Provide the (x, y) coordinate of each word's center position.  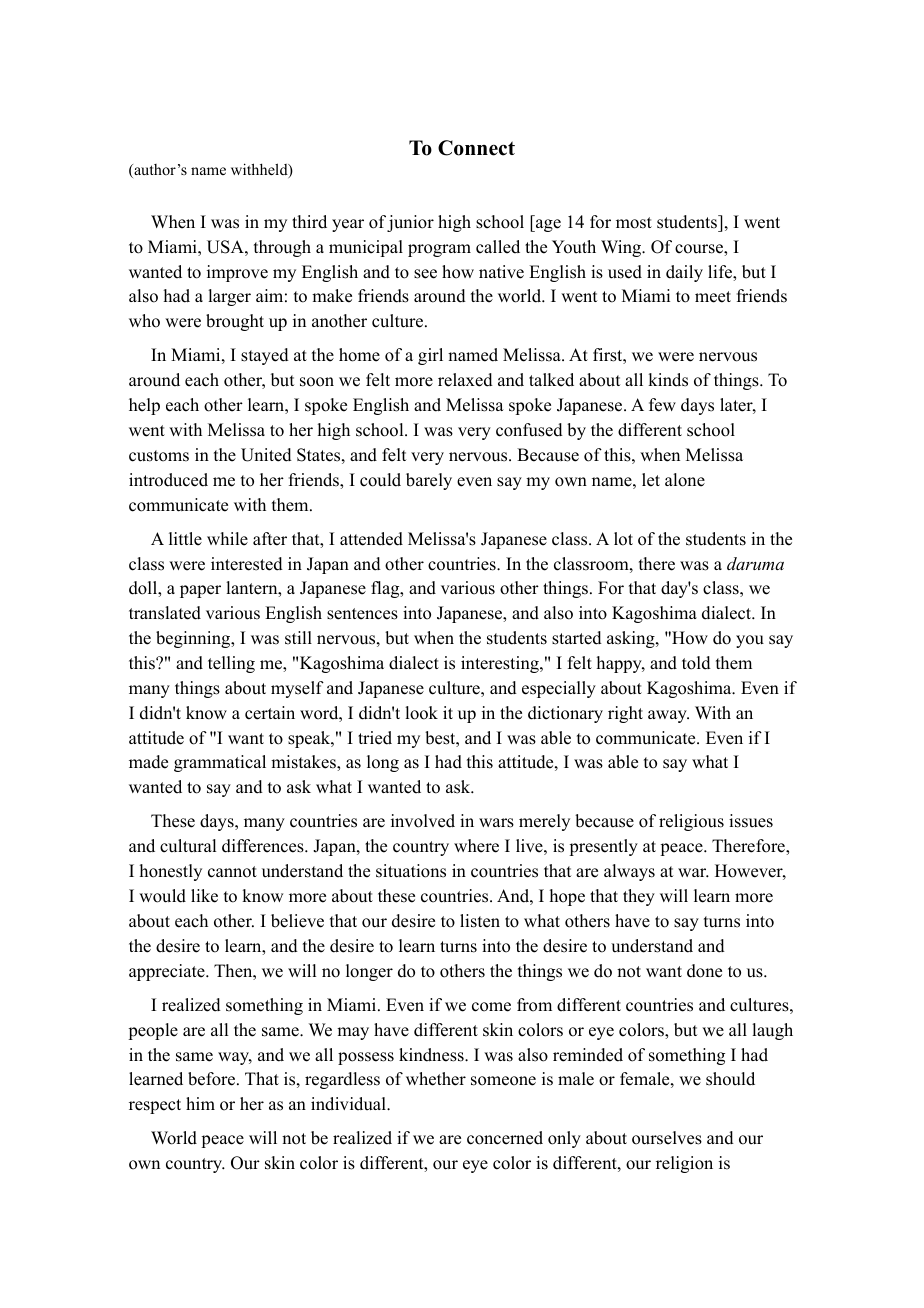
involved (423, 821)
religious (691, 822)
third (309, 222)
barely (429, 481)
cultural (188, 846)
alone (685, 480)
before (213, 1079)
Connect (476, 148)
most (634, 223)
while (227, 539)
